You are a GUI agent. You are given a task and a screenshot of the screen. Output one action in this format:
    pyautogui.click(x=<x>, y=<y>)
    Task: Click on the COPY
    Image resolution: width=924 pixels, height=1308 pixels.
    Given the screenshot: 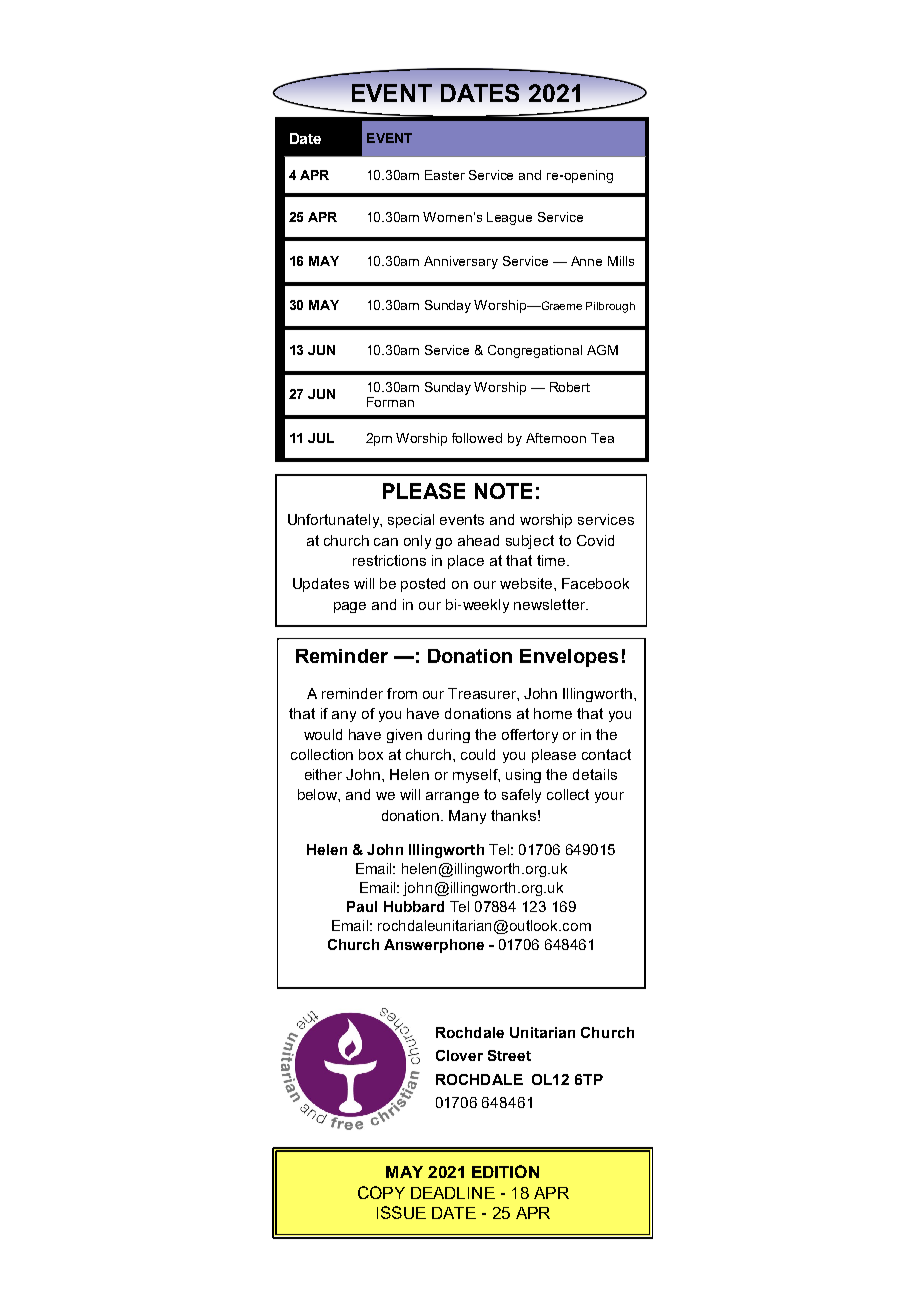 What is the action you would take?
    pyautogui.click(x=381, y=1192)
